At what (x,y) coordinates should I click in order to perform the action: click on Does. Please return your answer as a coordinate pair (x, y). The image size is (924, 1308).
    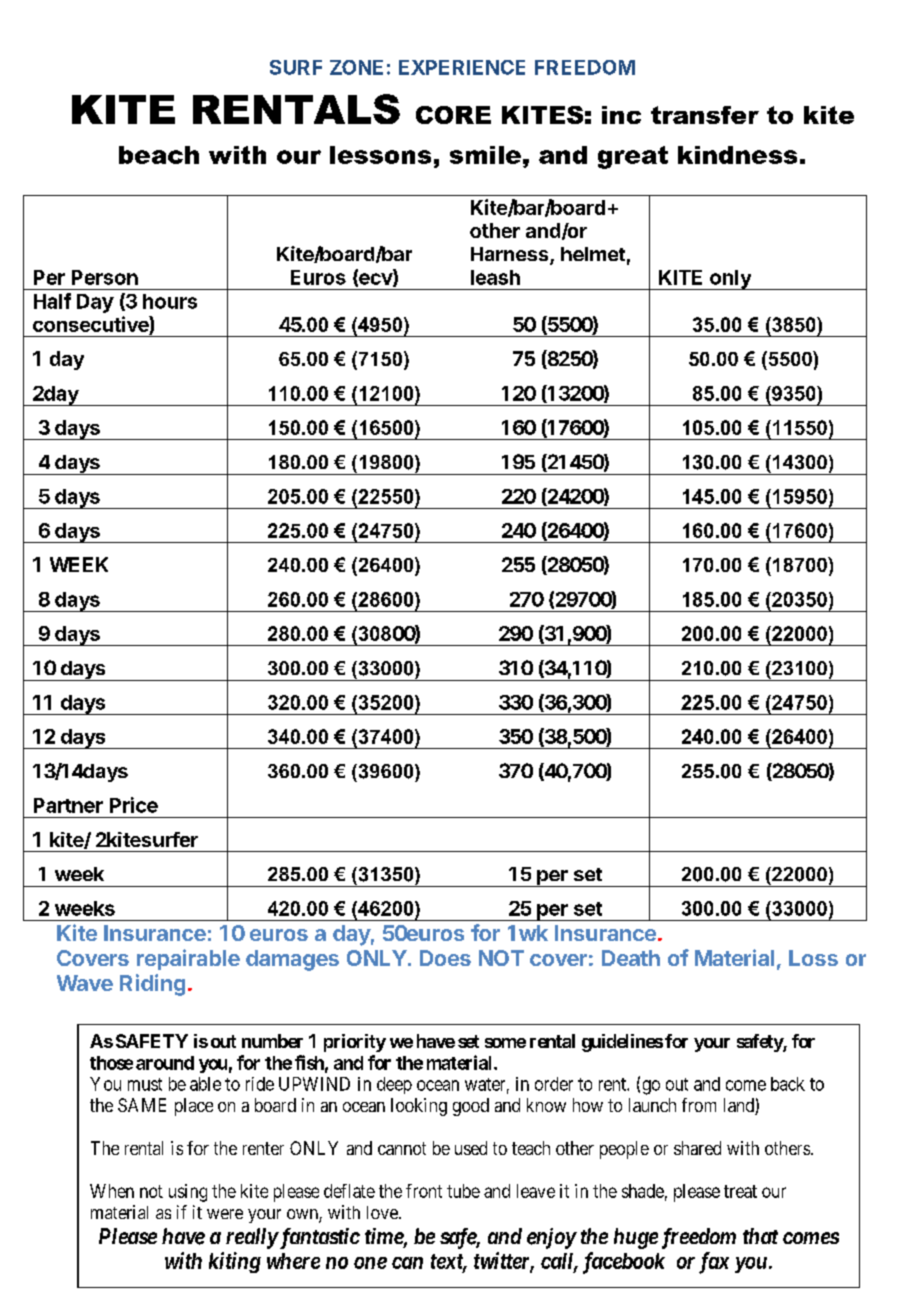
    Looking at the image, I should click on (445, 958).
